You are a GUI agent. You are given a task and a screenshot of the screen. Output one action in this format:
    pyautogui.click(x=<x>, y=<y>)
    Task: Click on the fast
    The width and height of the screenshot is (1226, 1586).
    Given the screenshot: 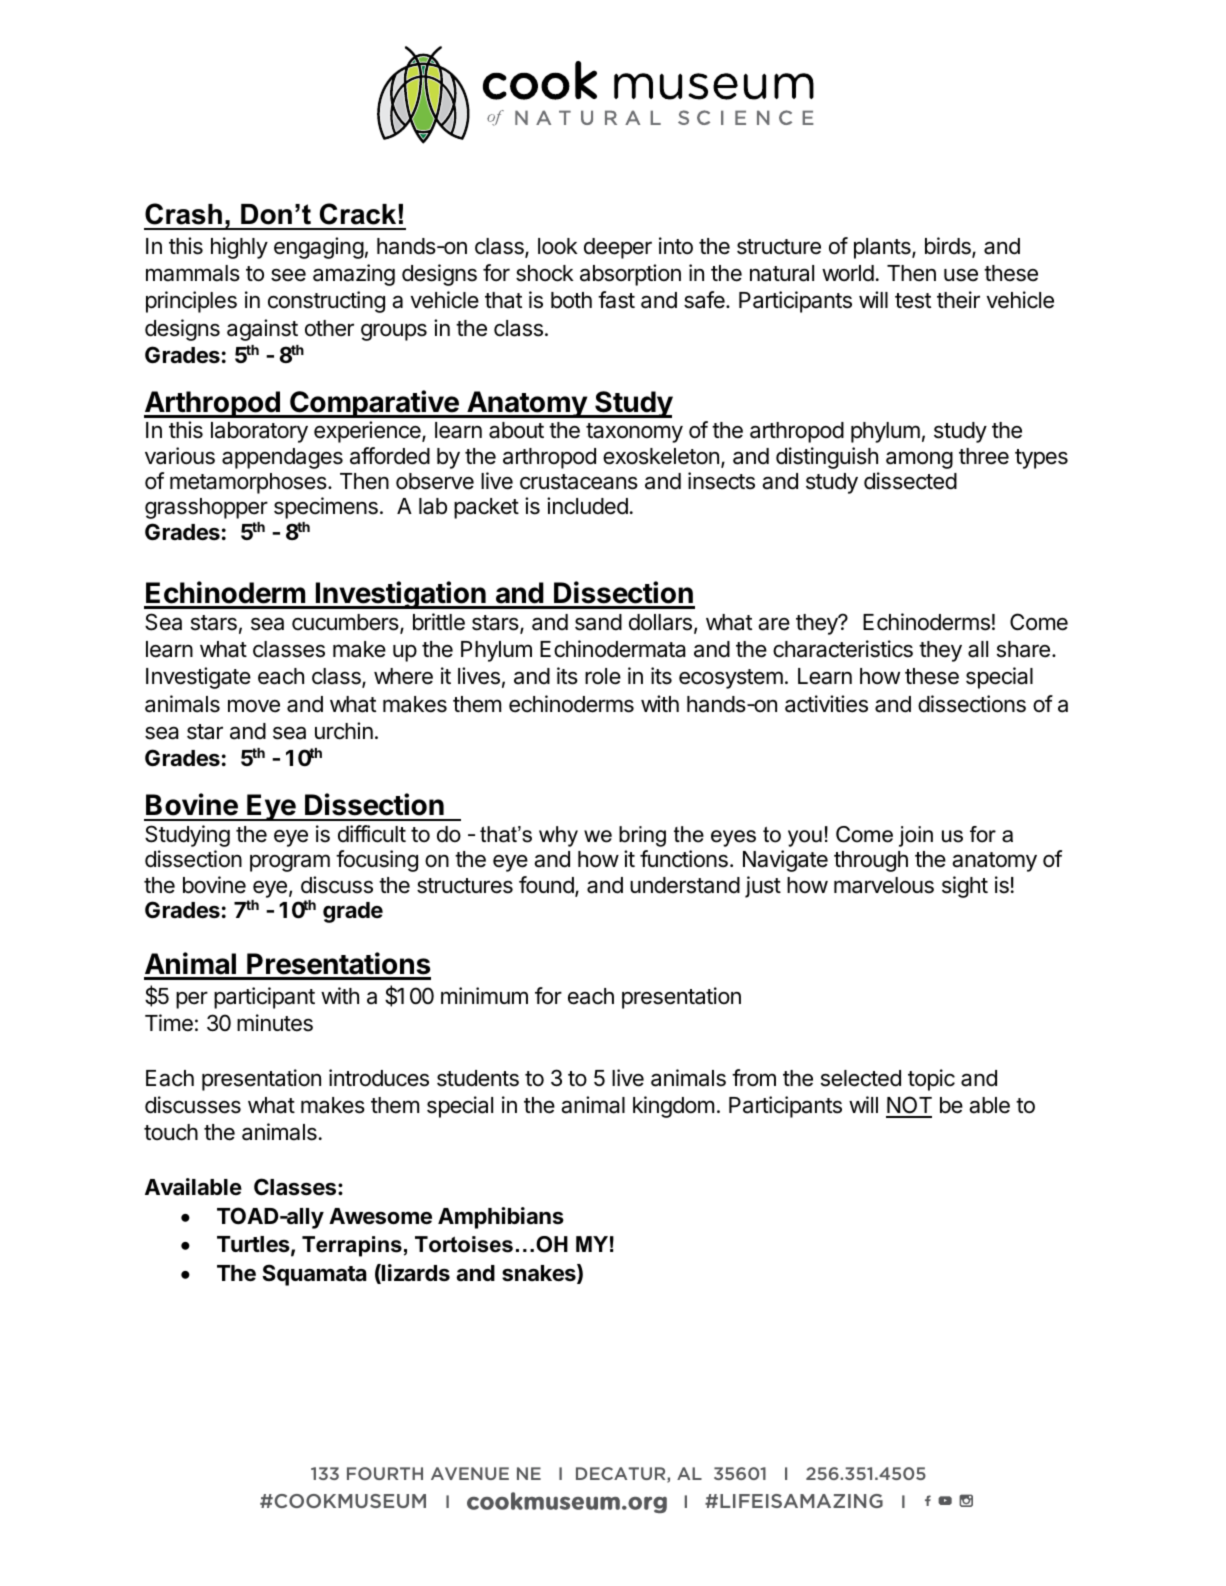 What is the action you would take?
    pyautogui.click(x=616, y=300)
